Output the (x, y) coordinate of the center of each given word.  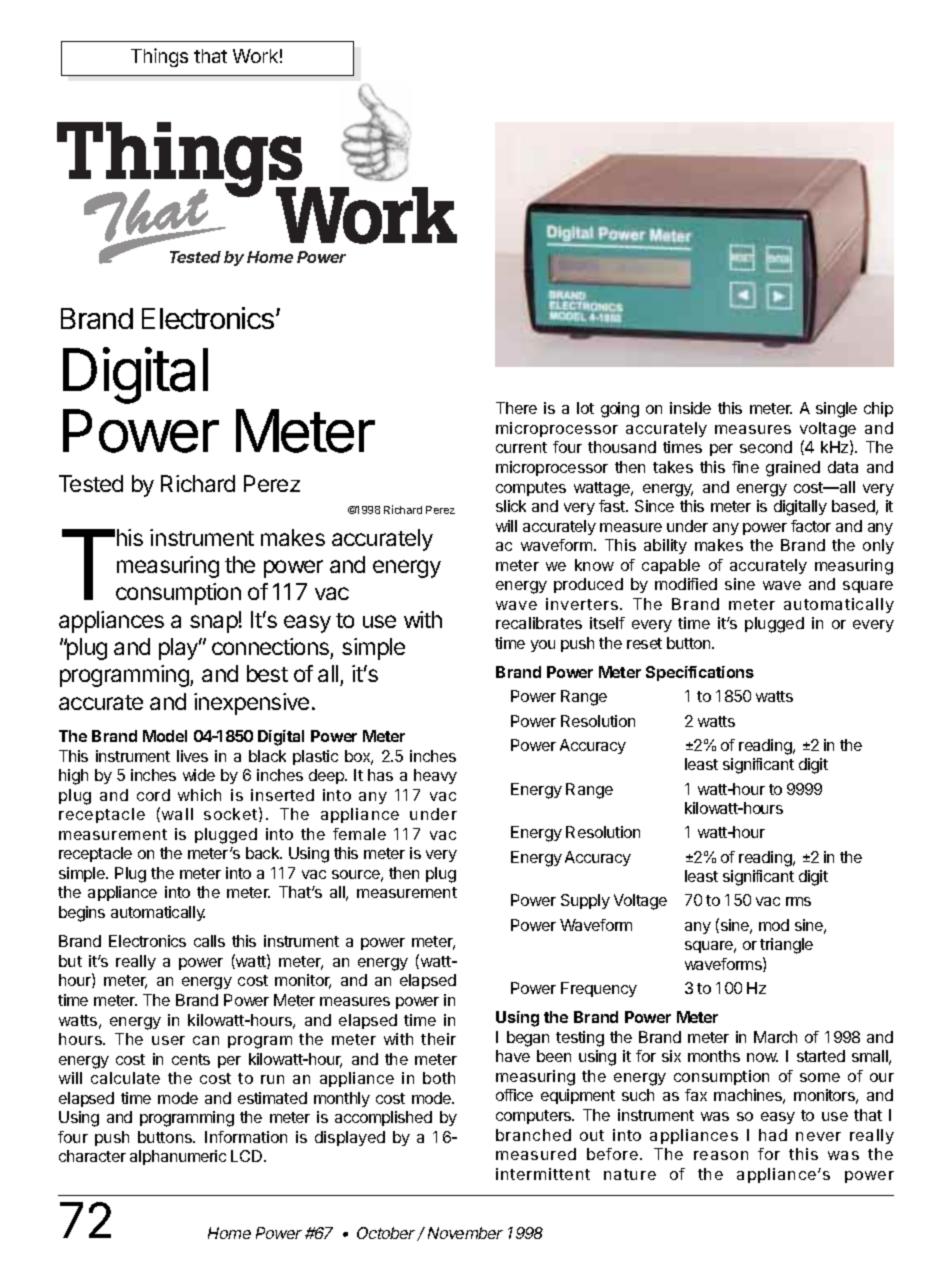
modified (686, 584)
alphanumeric (178, 1157)
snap (214, 624)
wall (177, 814)
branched (533, 1135)
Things (159, 57)
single (836, 410)
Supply (585, 901)
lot (585, 408)
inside (690, 408)
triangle (786, 946)
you (543, 646)
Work (255, 56)
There (516, 408)
